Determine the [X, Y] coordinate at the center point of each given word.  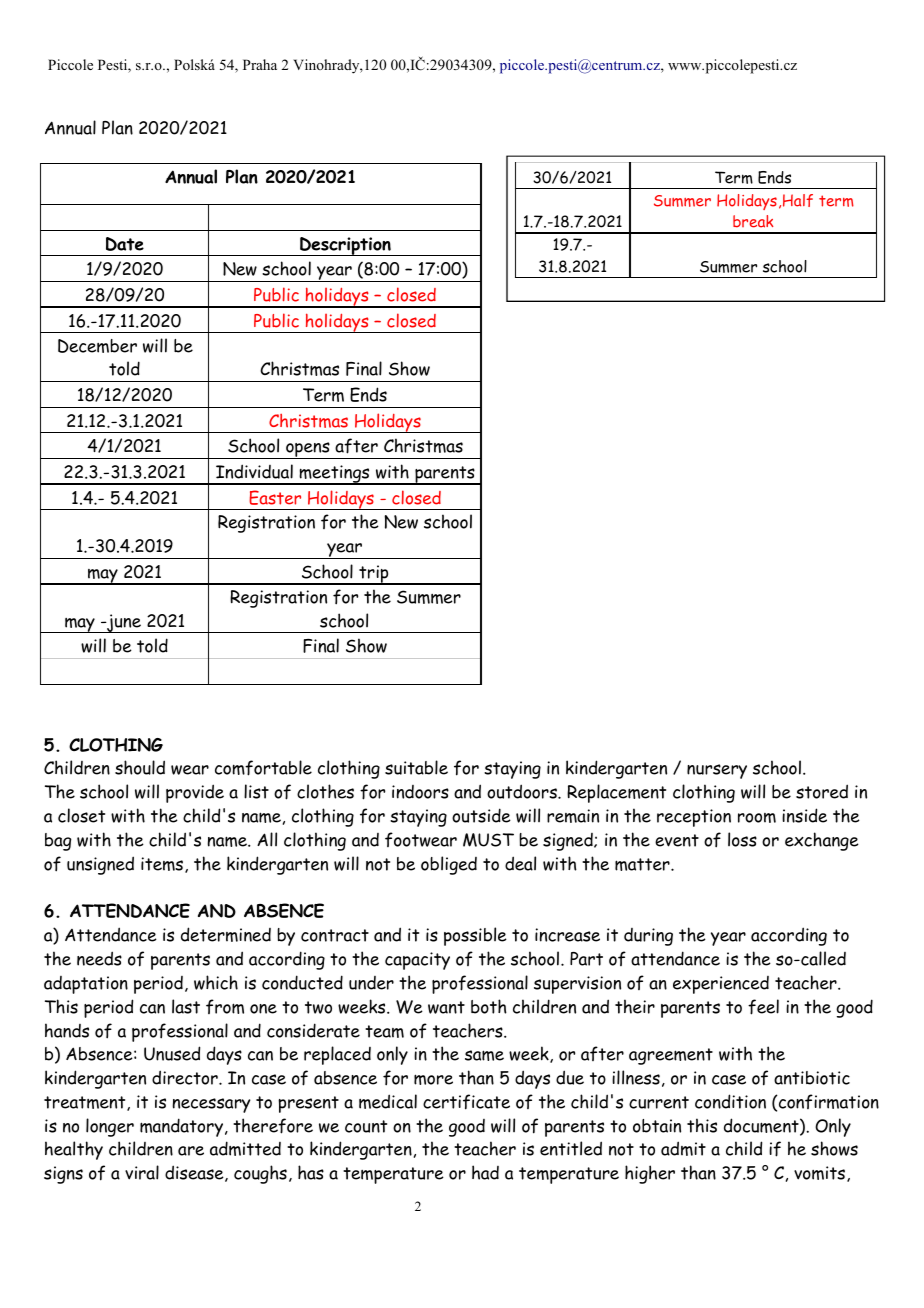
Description [345, 246]
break [753, 221]
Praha [260, 64]
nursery [717, 771]
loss [742, 839]
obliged [449, 865]
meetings [334, 475]
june [124, 623]
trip [374, 575]
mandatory [183, 1127]
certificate [466, 1102]
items [163, 865]
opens [308, 450]
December [97, 346]
